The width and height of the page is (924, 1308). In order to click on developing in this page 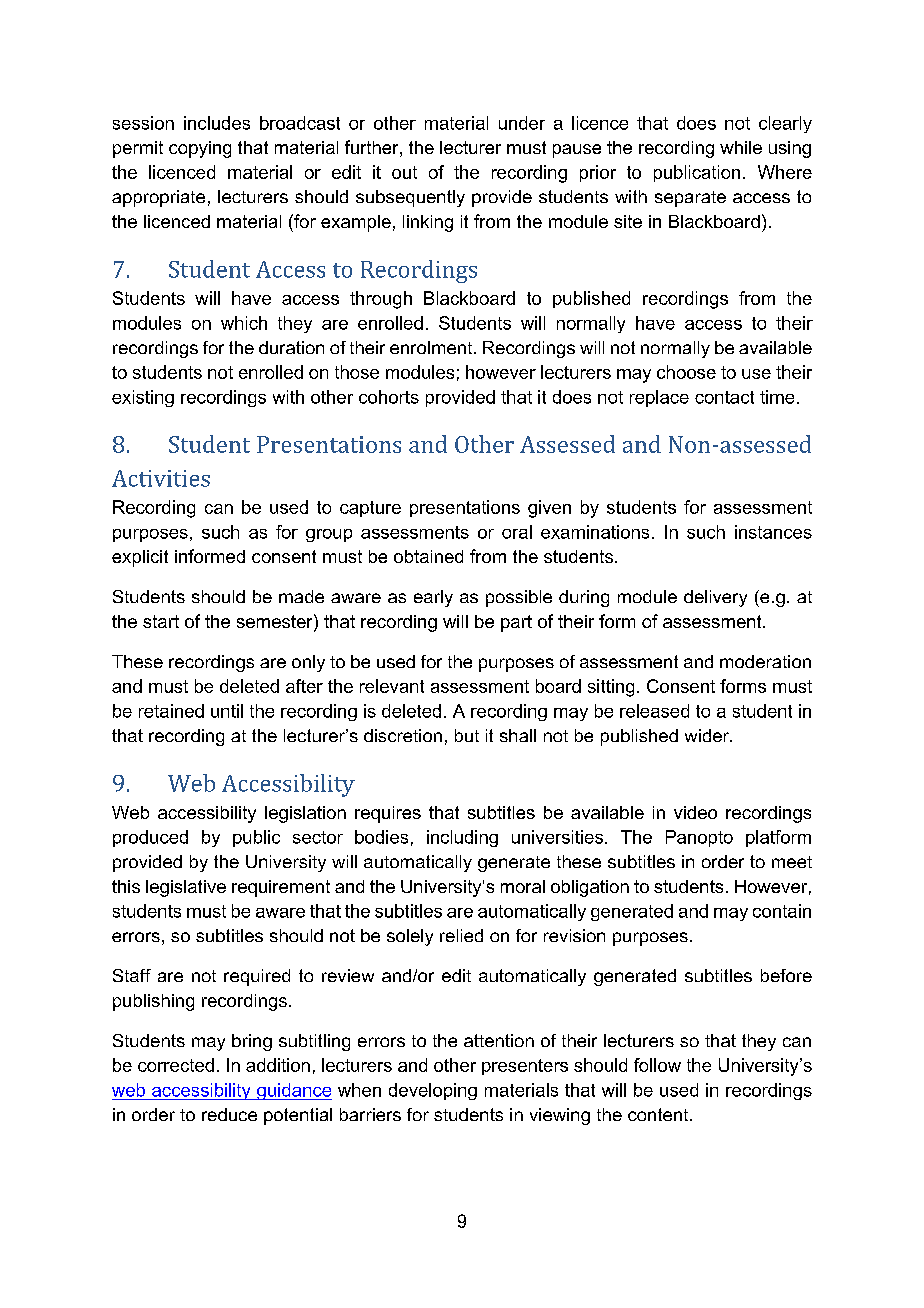, I will do `click(433, 1091)`.
